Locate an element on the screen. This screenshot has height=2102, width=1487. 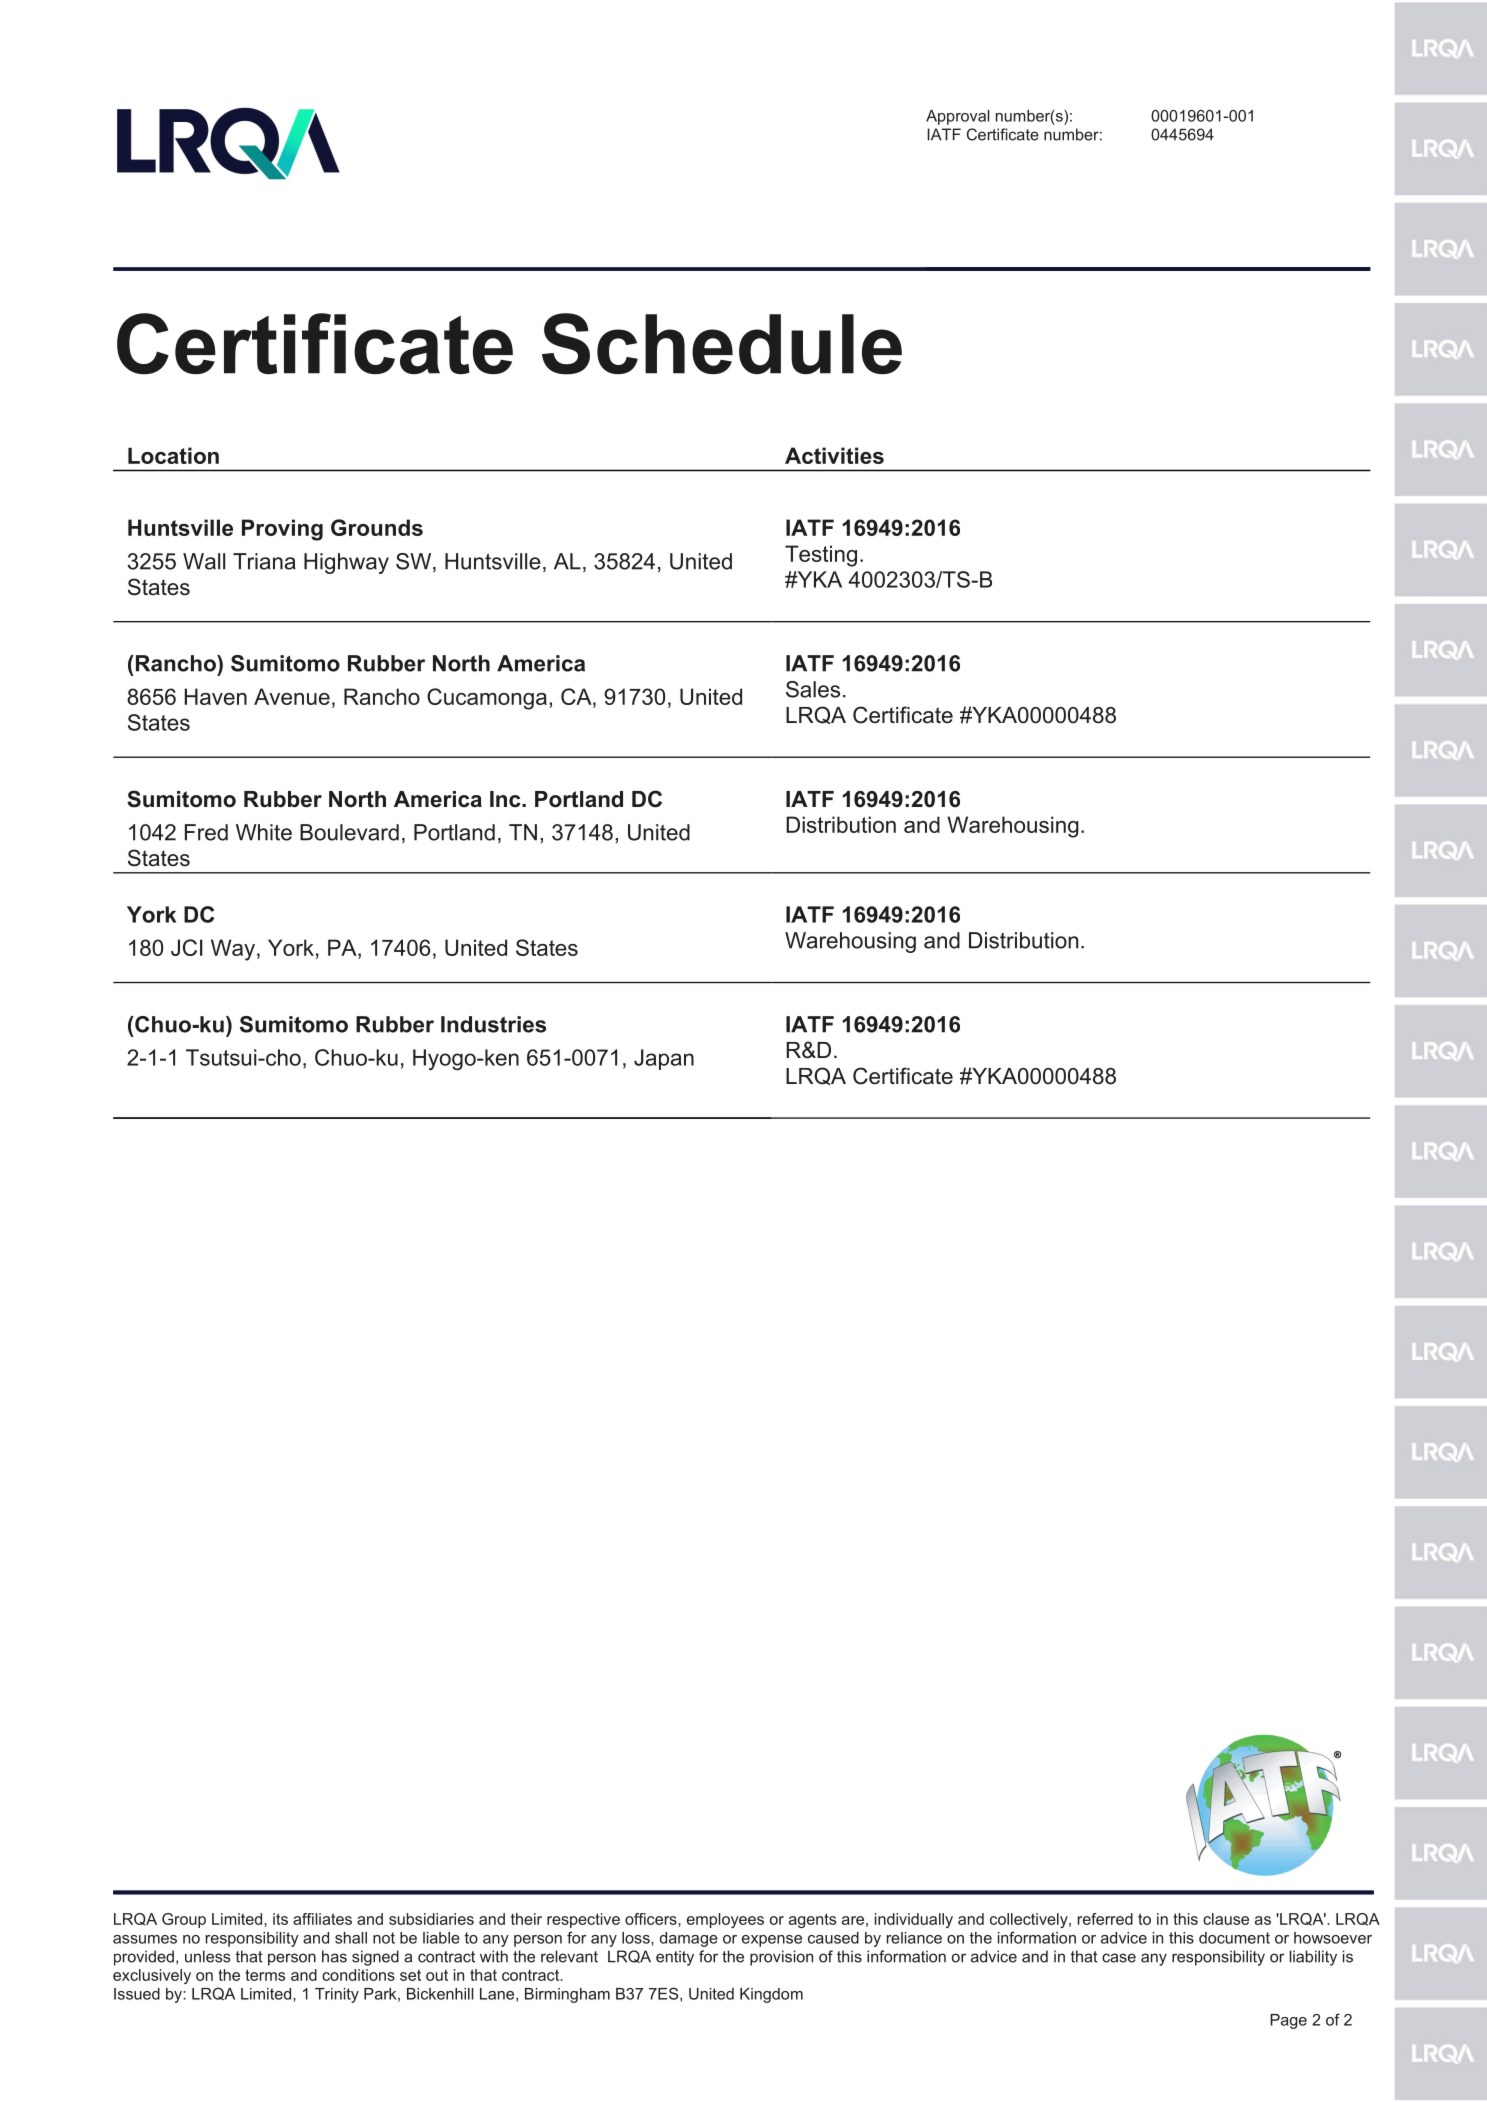
document is located at coordinates (1234, 1938).
